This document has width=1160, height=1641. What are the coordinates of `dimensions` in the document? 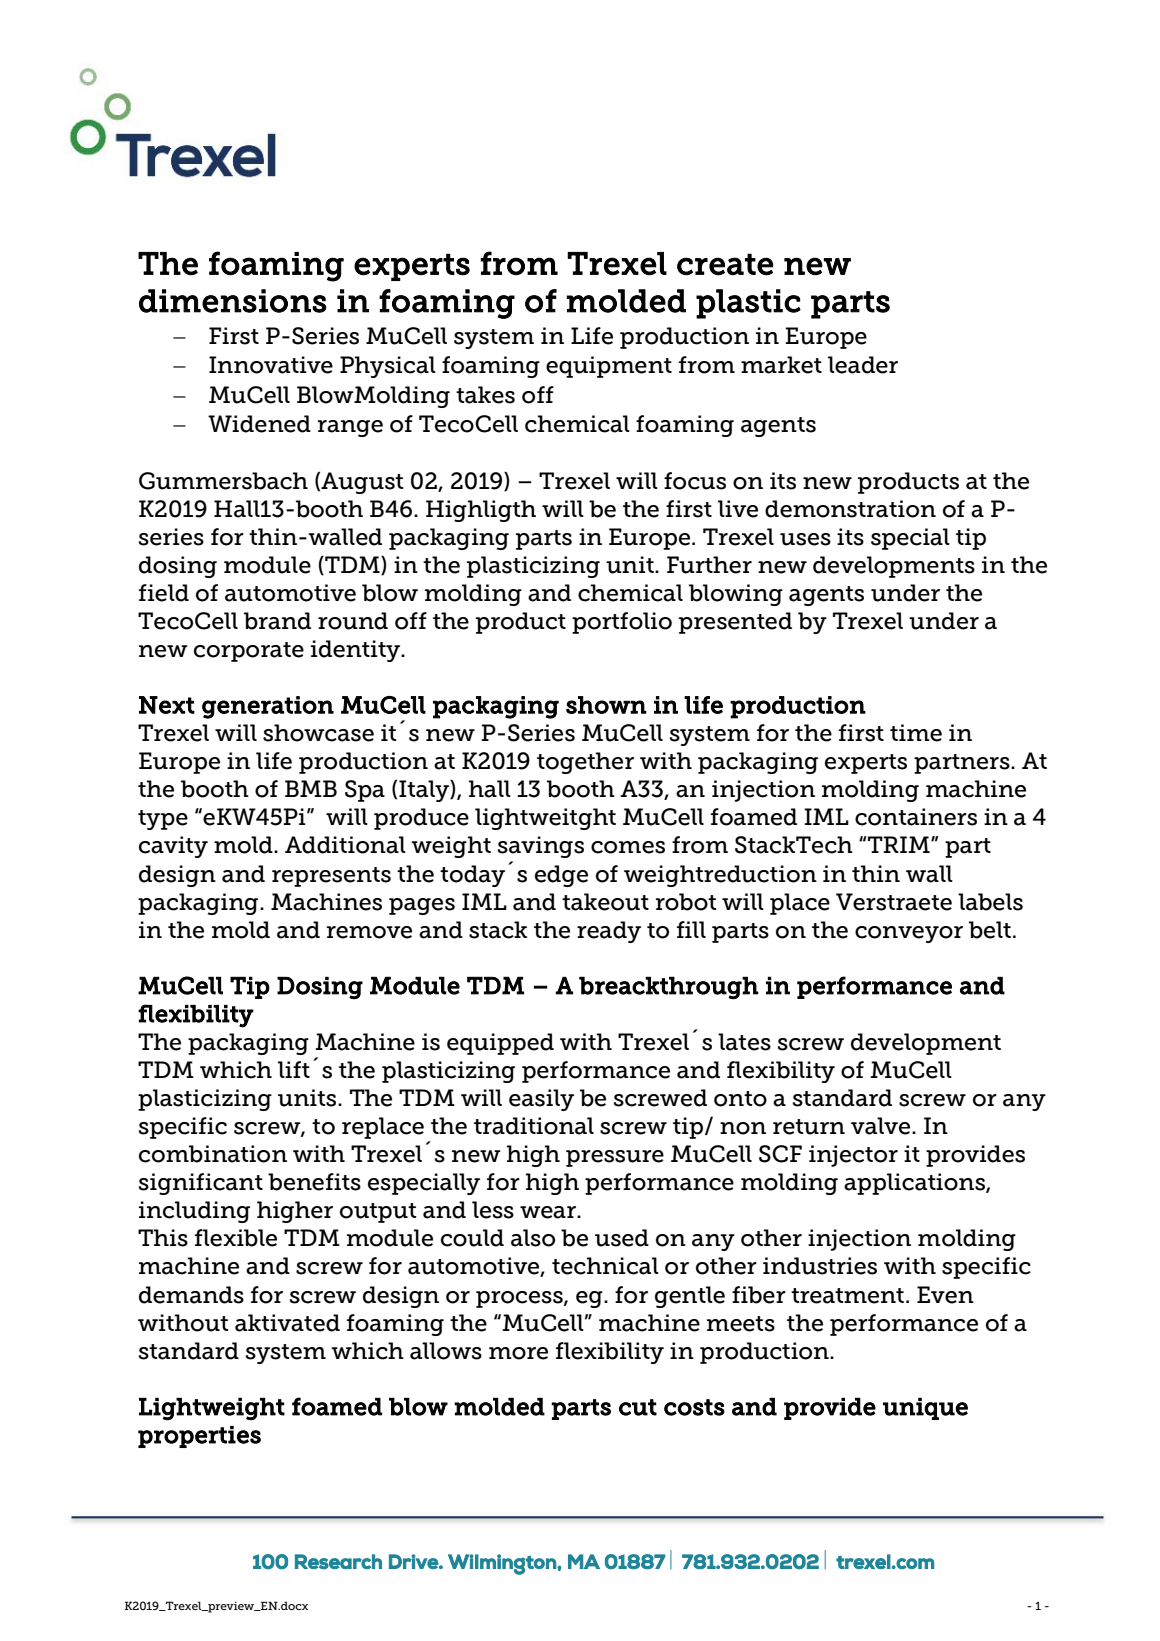 It's located at (233, 301).
